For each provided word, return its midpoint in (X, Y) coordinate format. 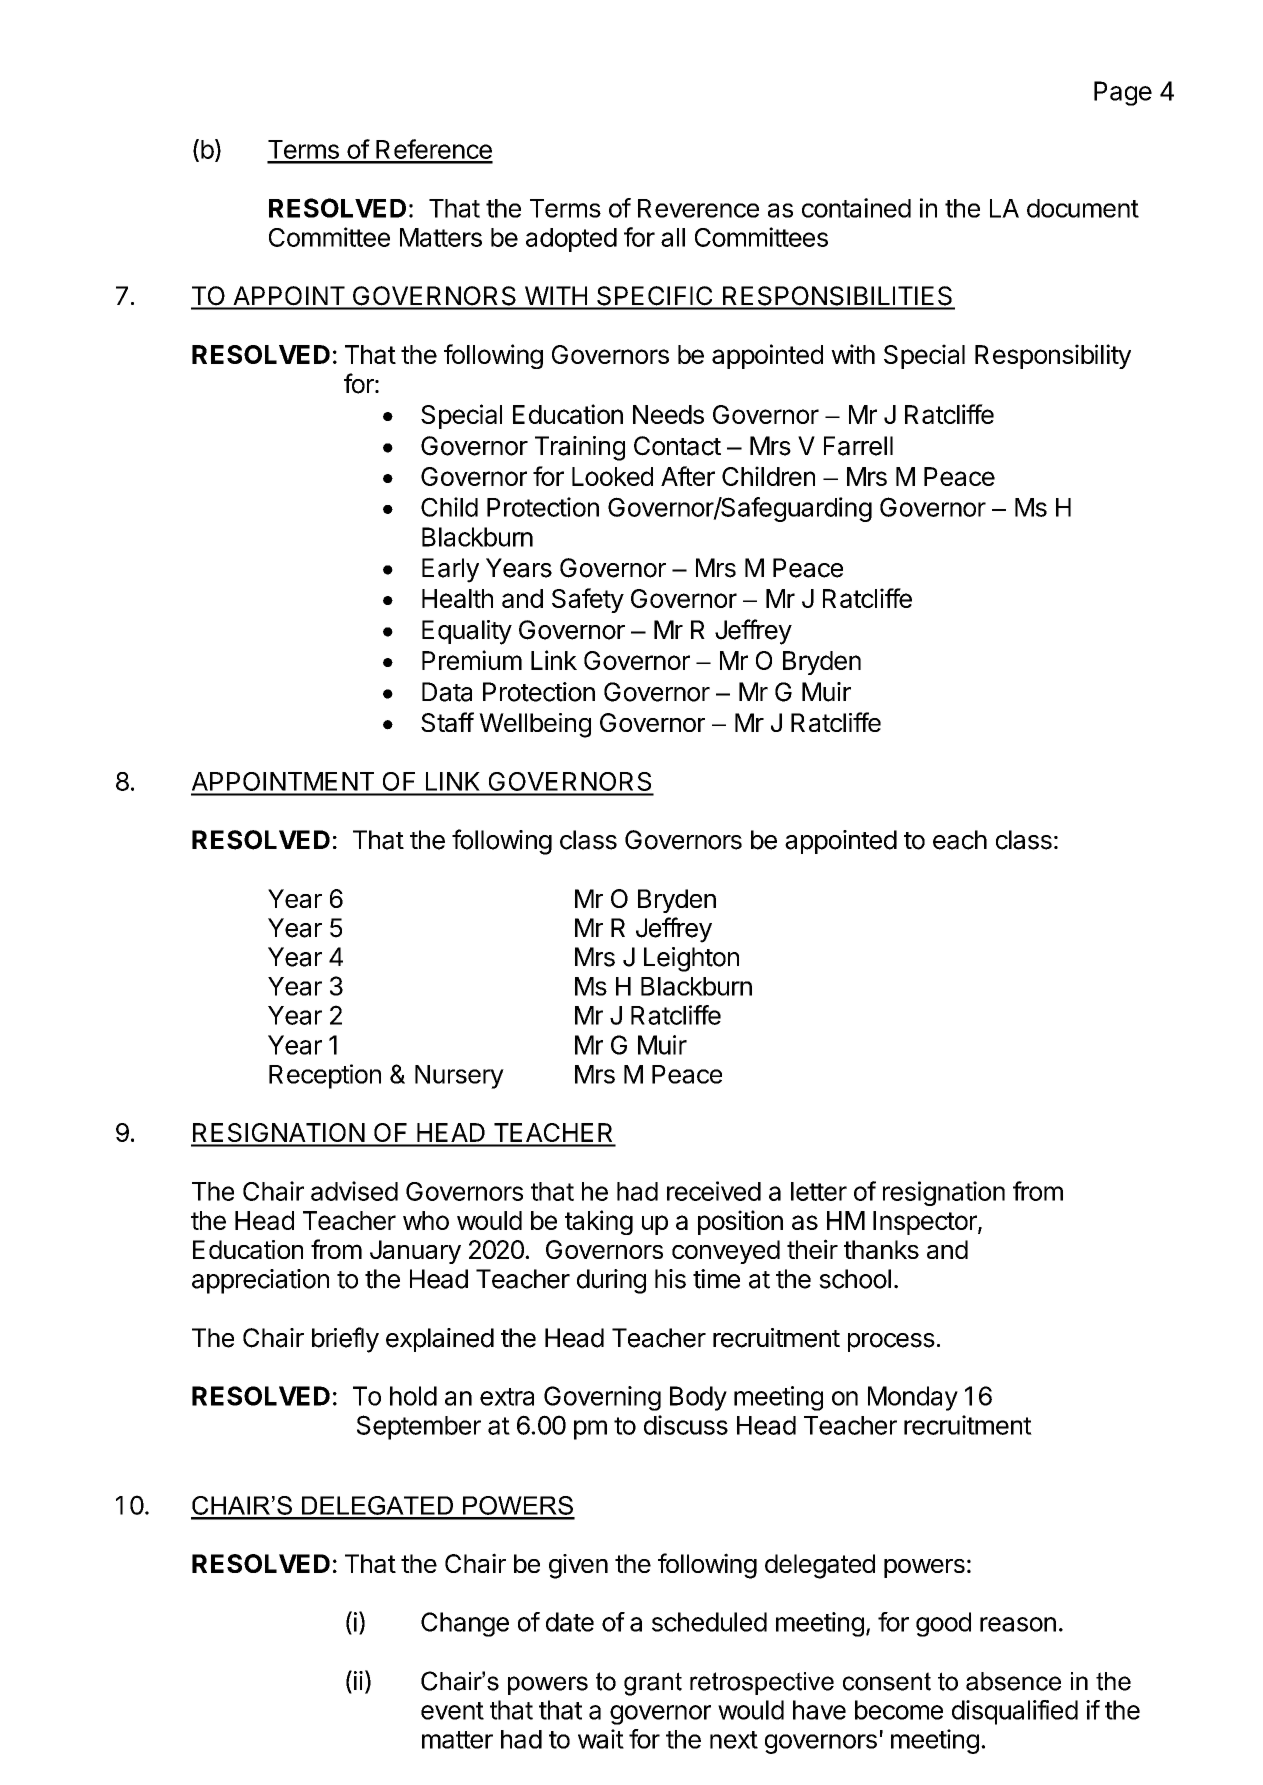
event (452, 1711)
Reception (325, 1076)
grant (653, 1684)
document (1083, 208)
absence (1013, 1681)
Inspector (926, 1223)
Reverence (698, 208)
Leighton (691, 959)
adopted (571, 240)
